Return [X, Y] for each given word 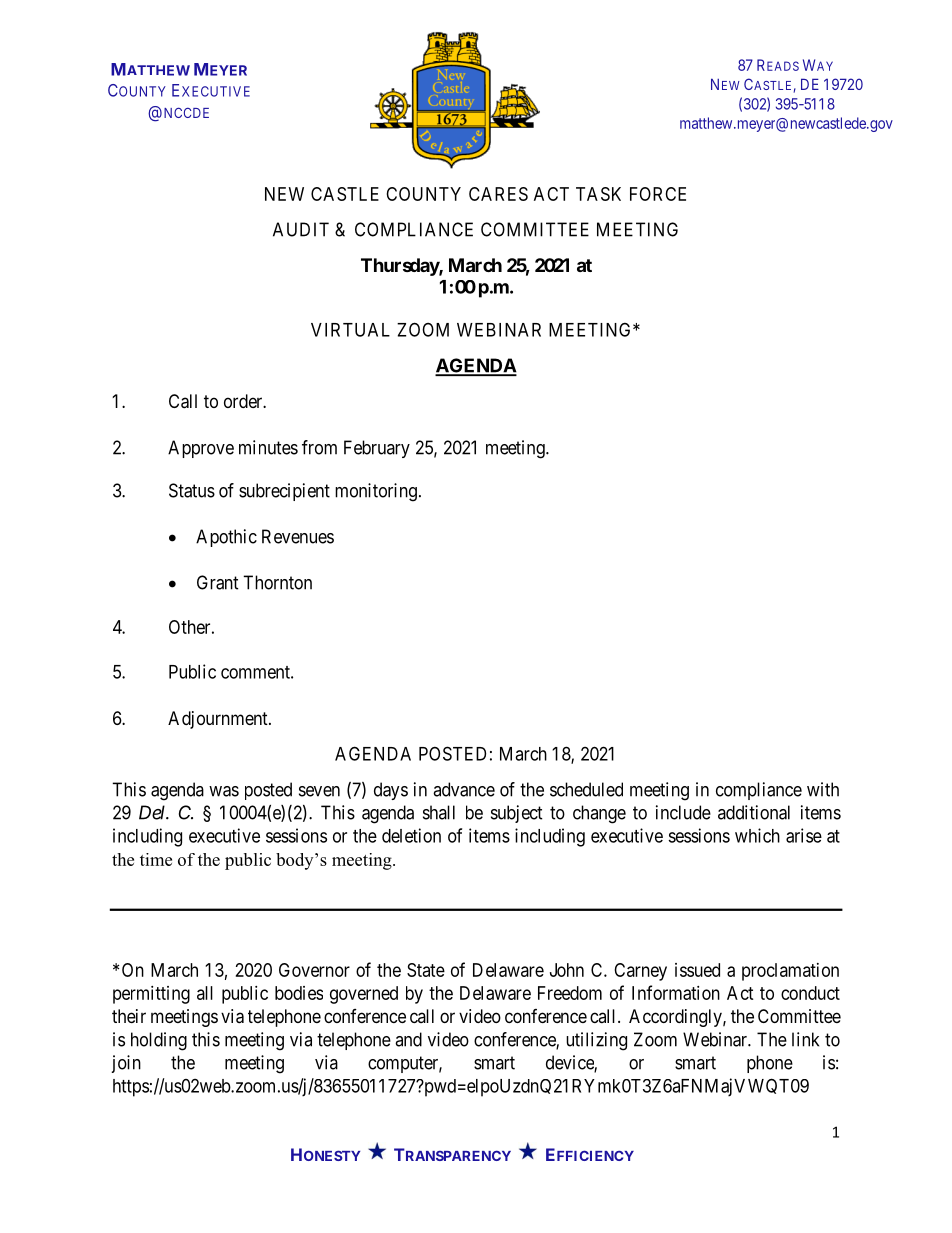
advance [464, 789]
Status [192, 490]
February [377, 449]
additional [754, 812]
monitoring [376, 492]
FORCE [658, 194]
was [224, 791]
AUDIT [301, 229]
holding [159, 1041]
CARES [498, 194]
